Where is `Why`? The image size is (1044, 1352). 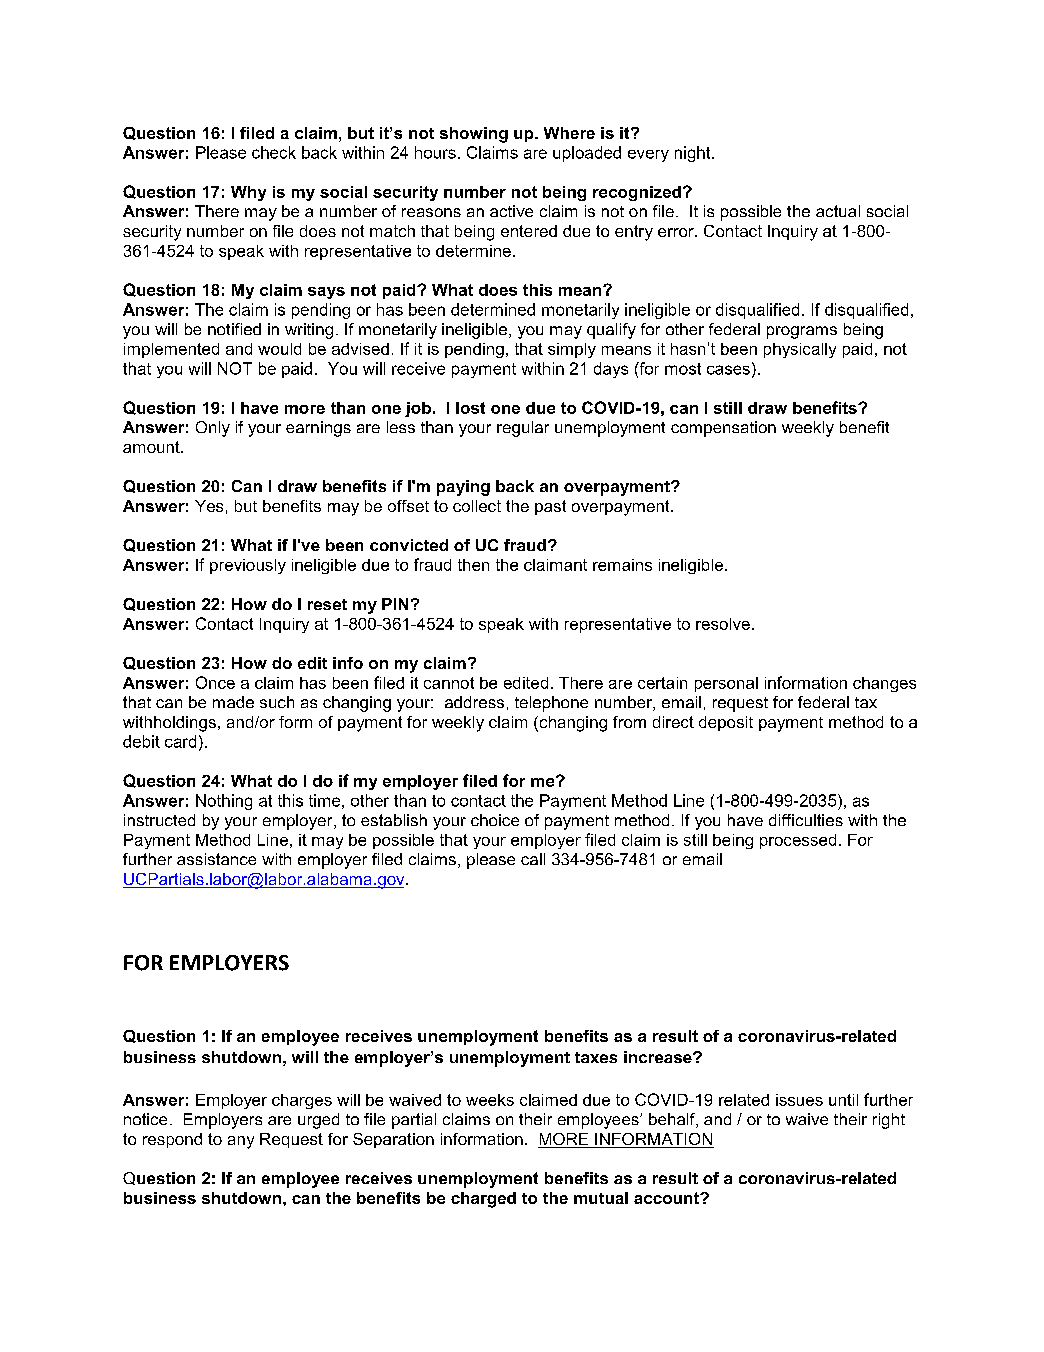 Why is located at coordinates (248, 193).
